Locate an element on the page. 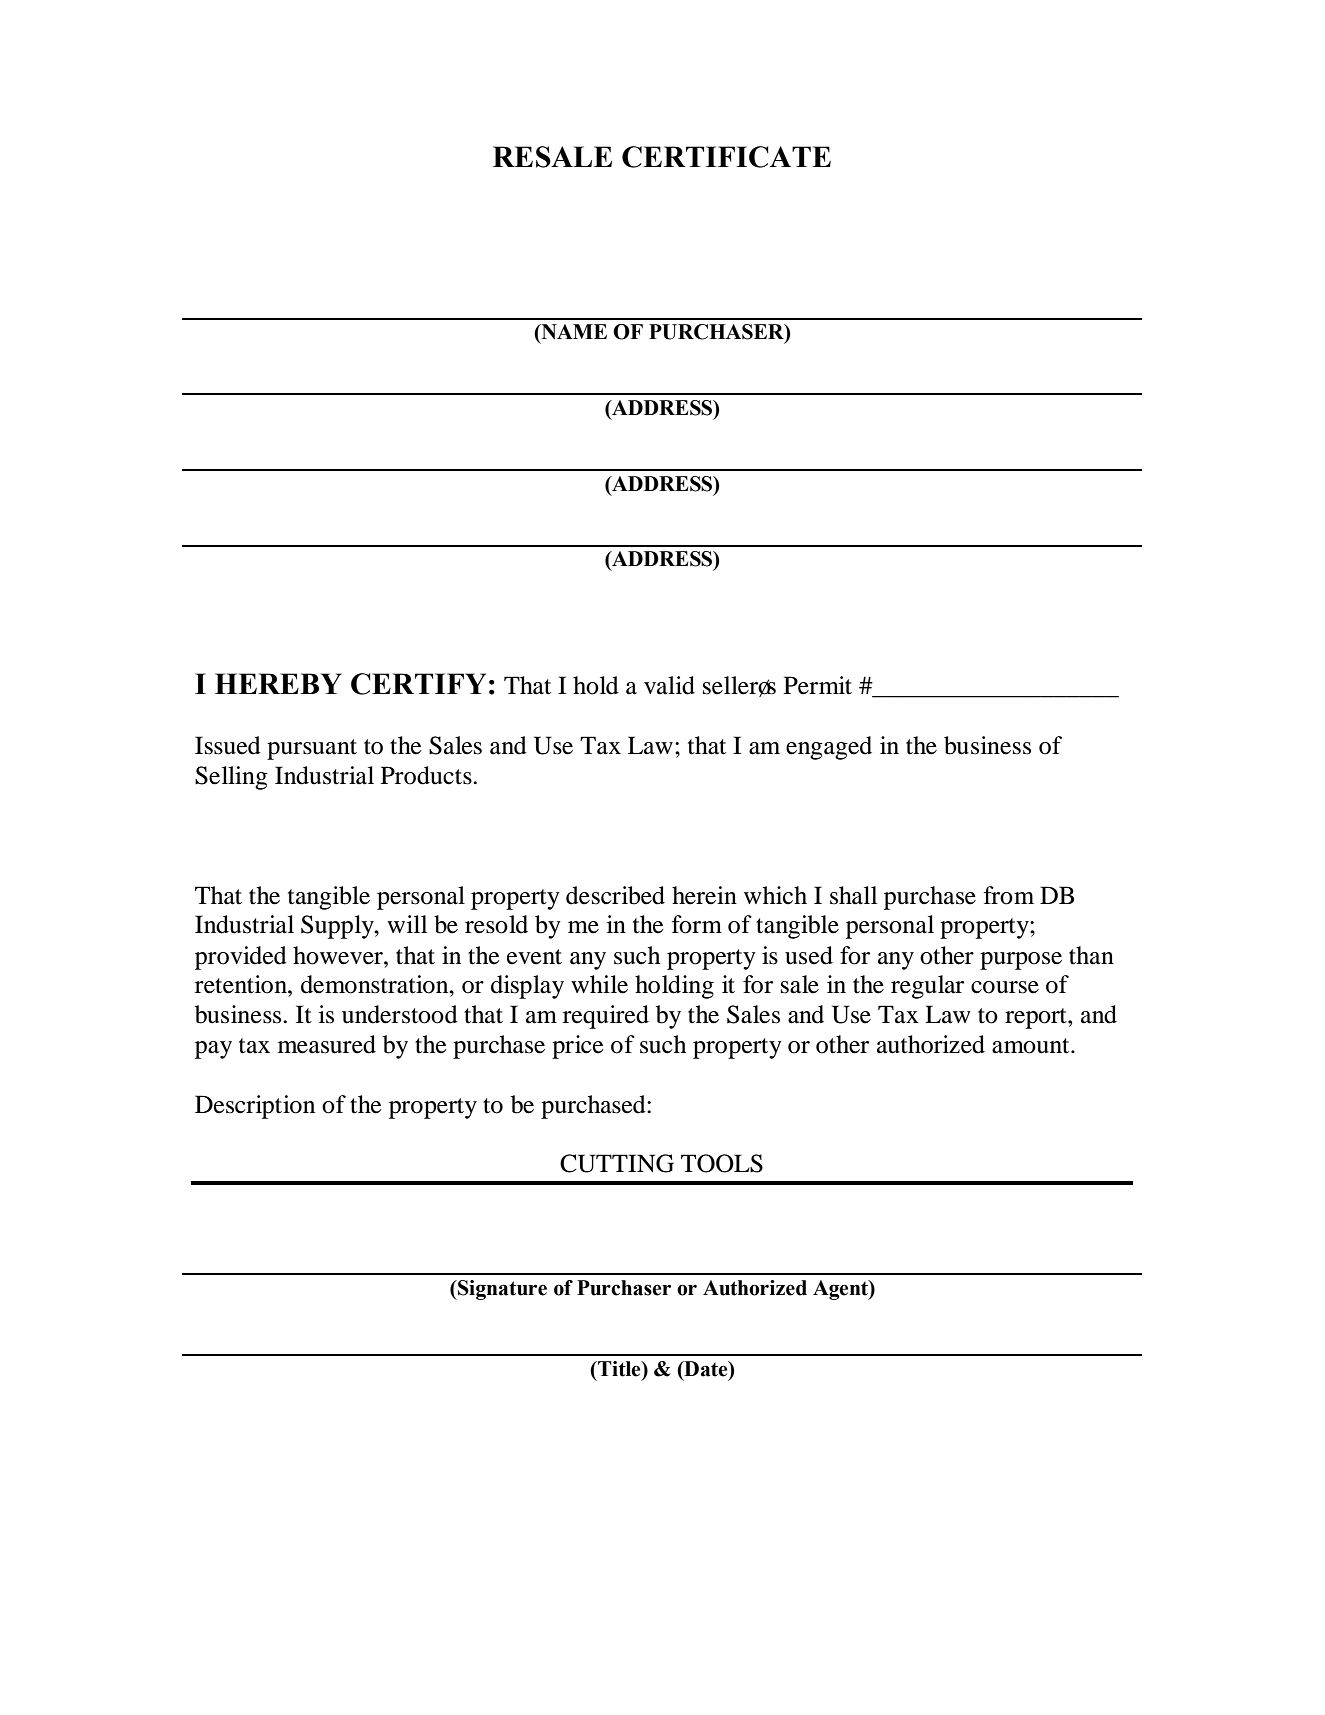 The image size is (1325, 1715). Title is located at coordinates (619, 1369).
